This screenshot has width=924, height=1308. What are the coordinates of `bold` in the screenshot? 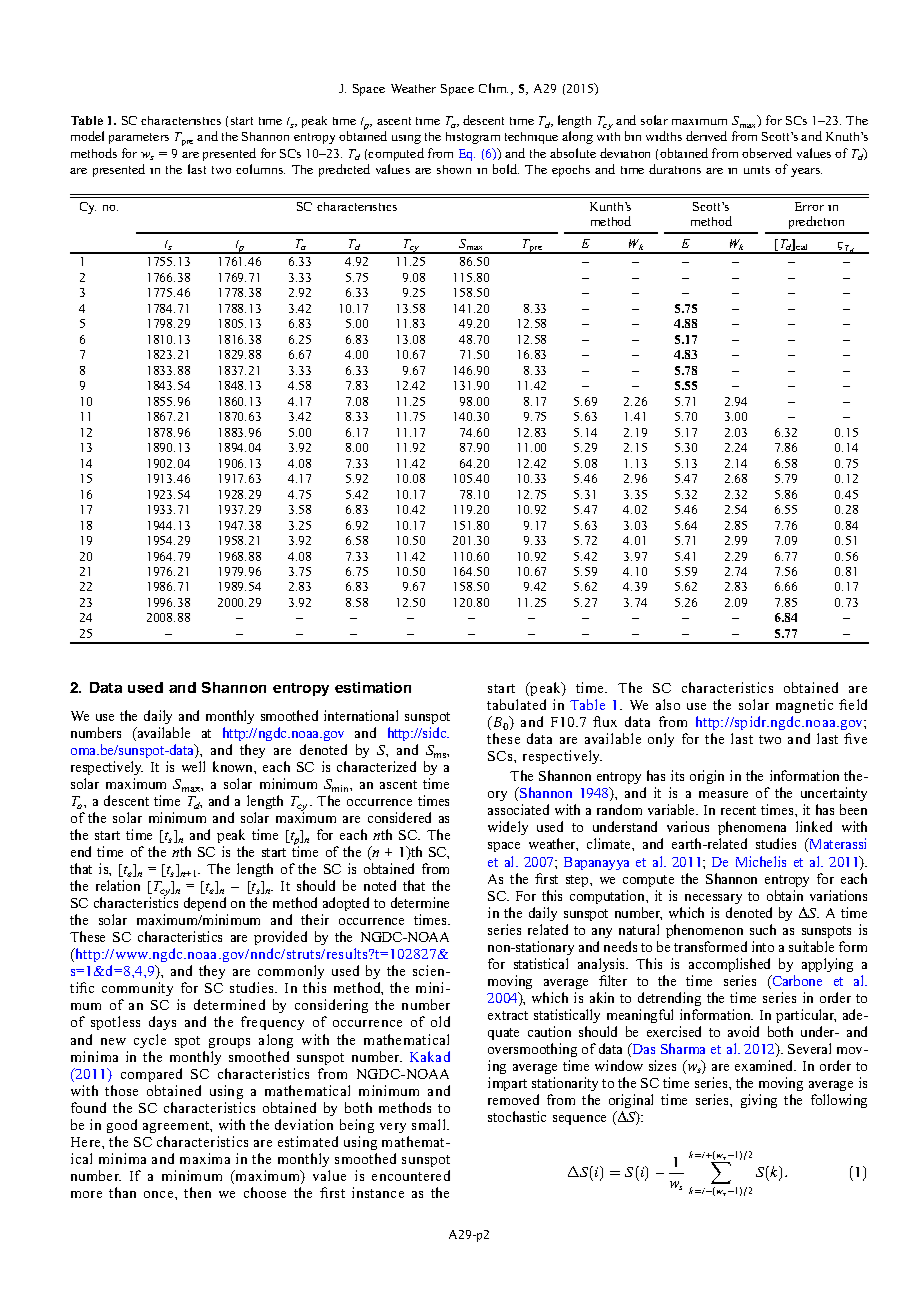 It's located at (506, 169).
